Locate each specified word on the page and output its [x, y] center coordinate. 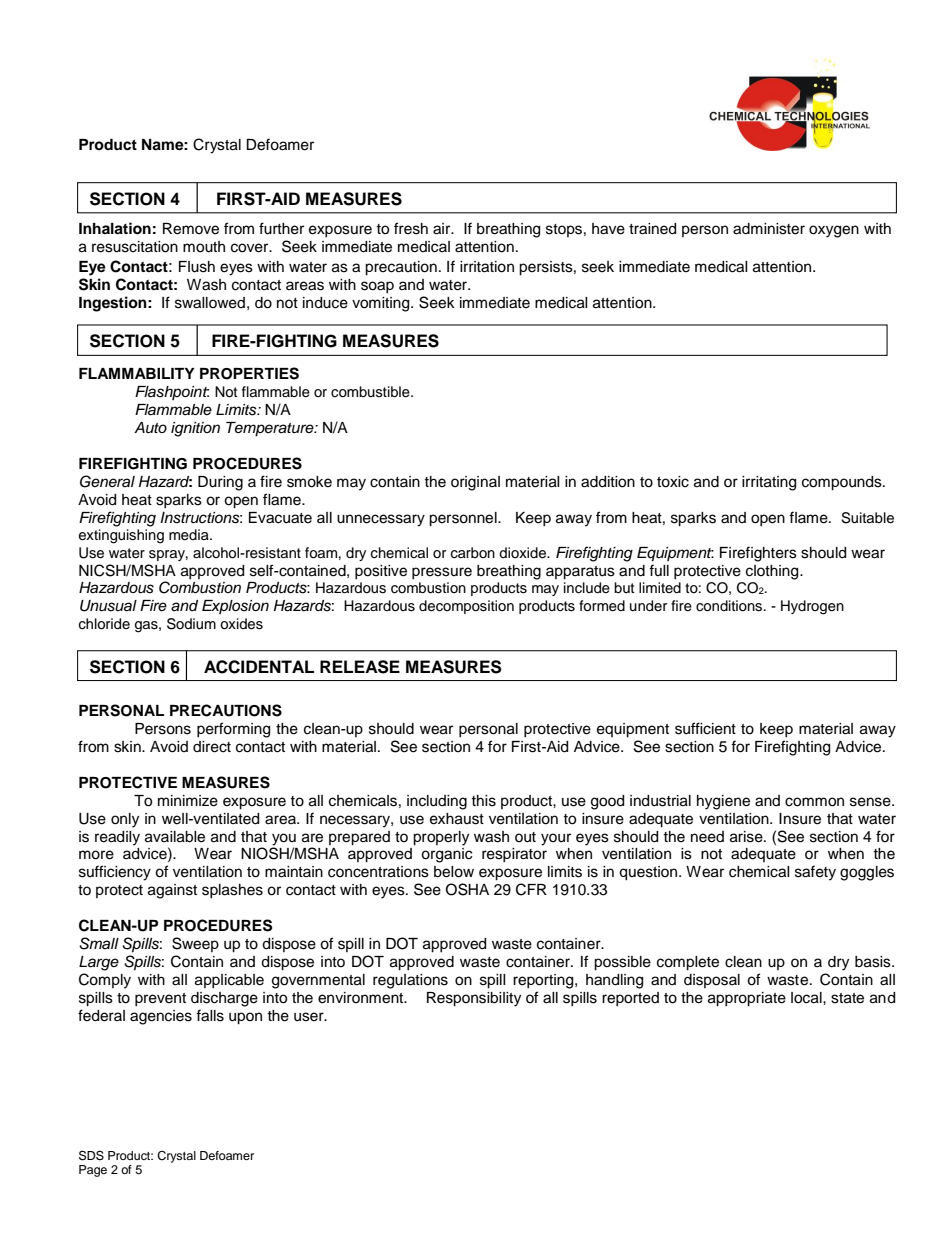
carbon [473, 553]
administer [769, 229]
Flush [197, 267]
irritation [487, 267]
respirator [514, 855]
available [175, 837]
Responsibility [474, 999]
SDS [91, 1155]
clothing [773, 572]
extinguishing [121, 536]
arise [747, 837]
